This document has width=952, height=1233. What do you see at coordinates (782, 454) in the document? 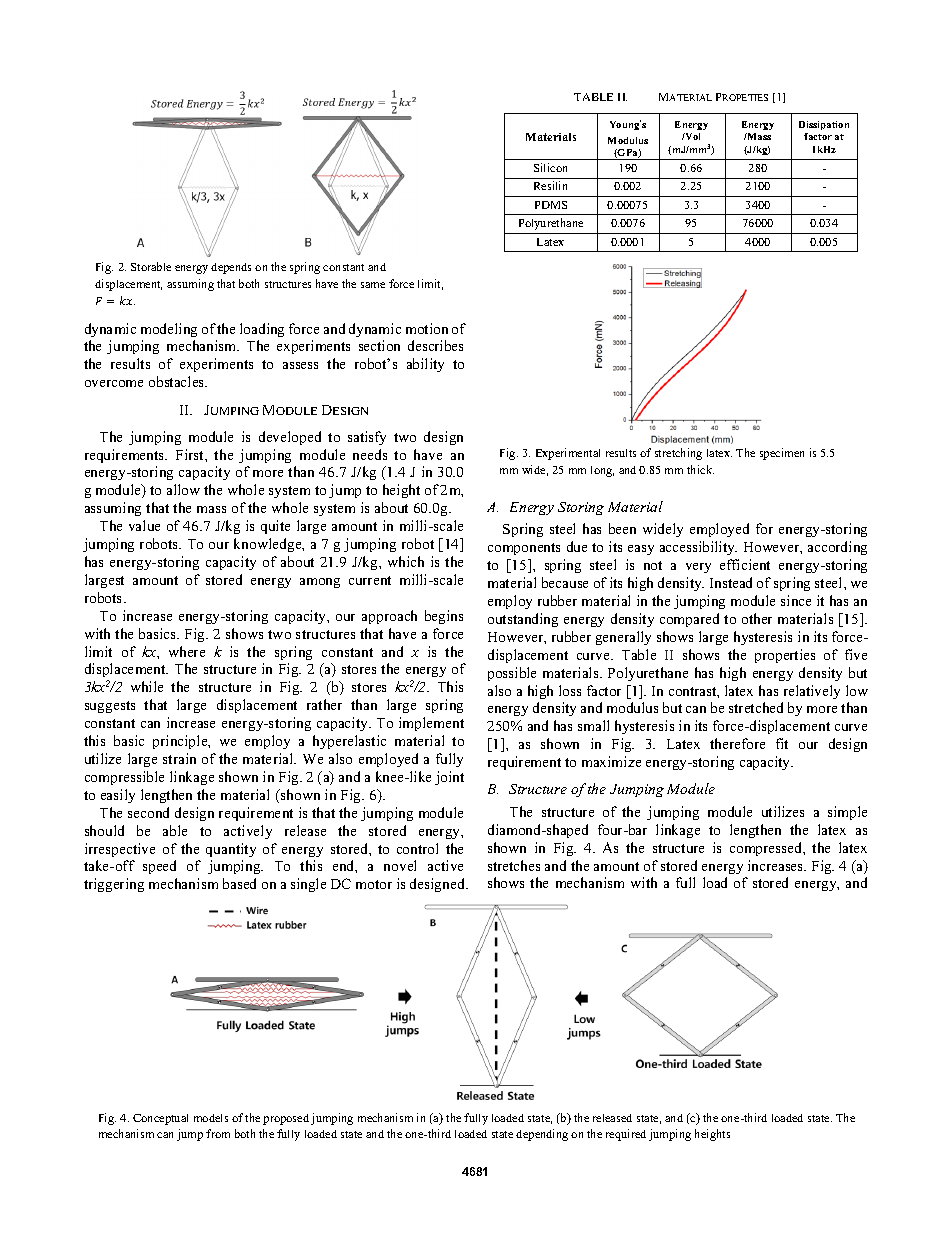
I see `specimen` at bounding box center [782, 454].
